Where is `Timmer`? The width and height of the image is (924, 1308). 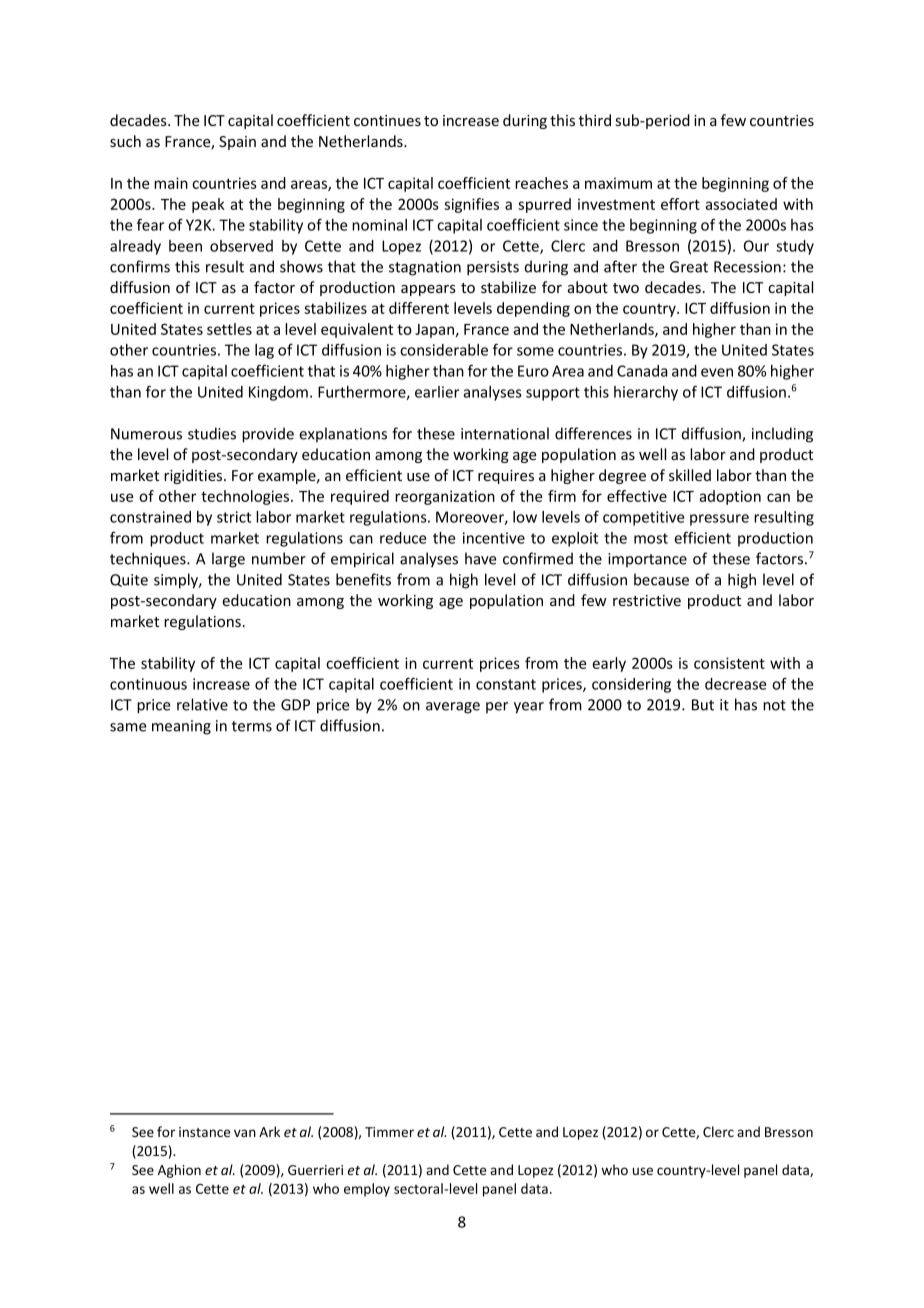 Timmer is located at coordinates (389, 1132).
